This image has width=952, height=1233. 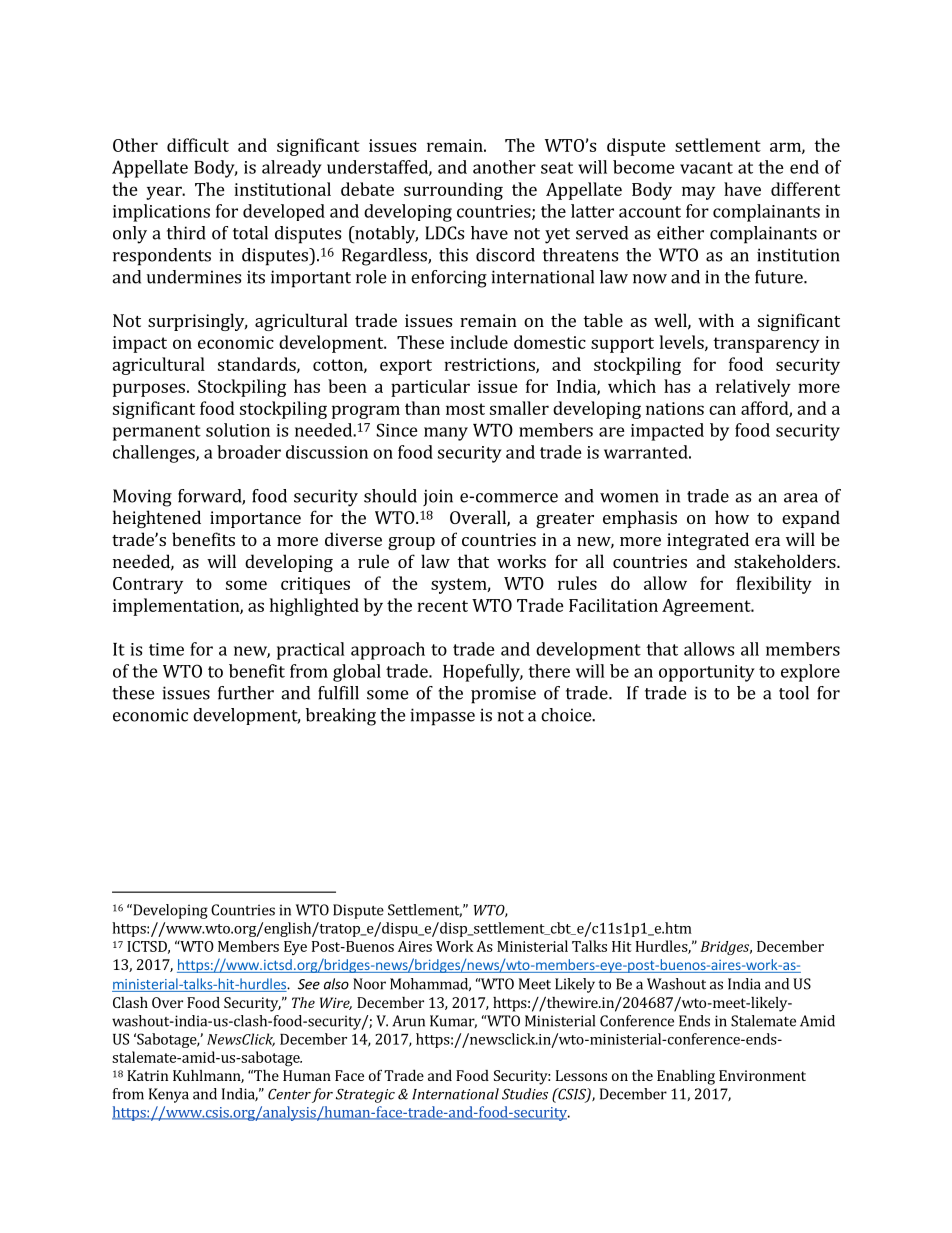 I want to click on tool, so click(x=794, y=693).
